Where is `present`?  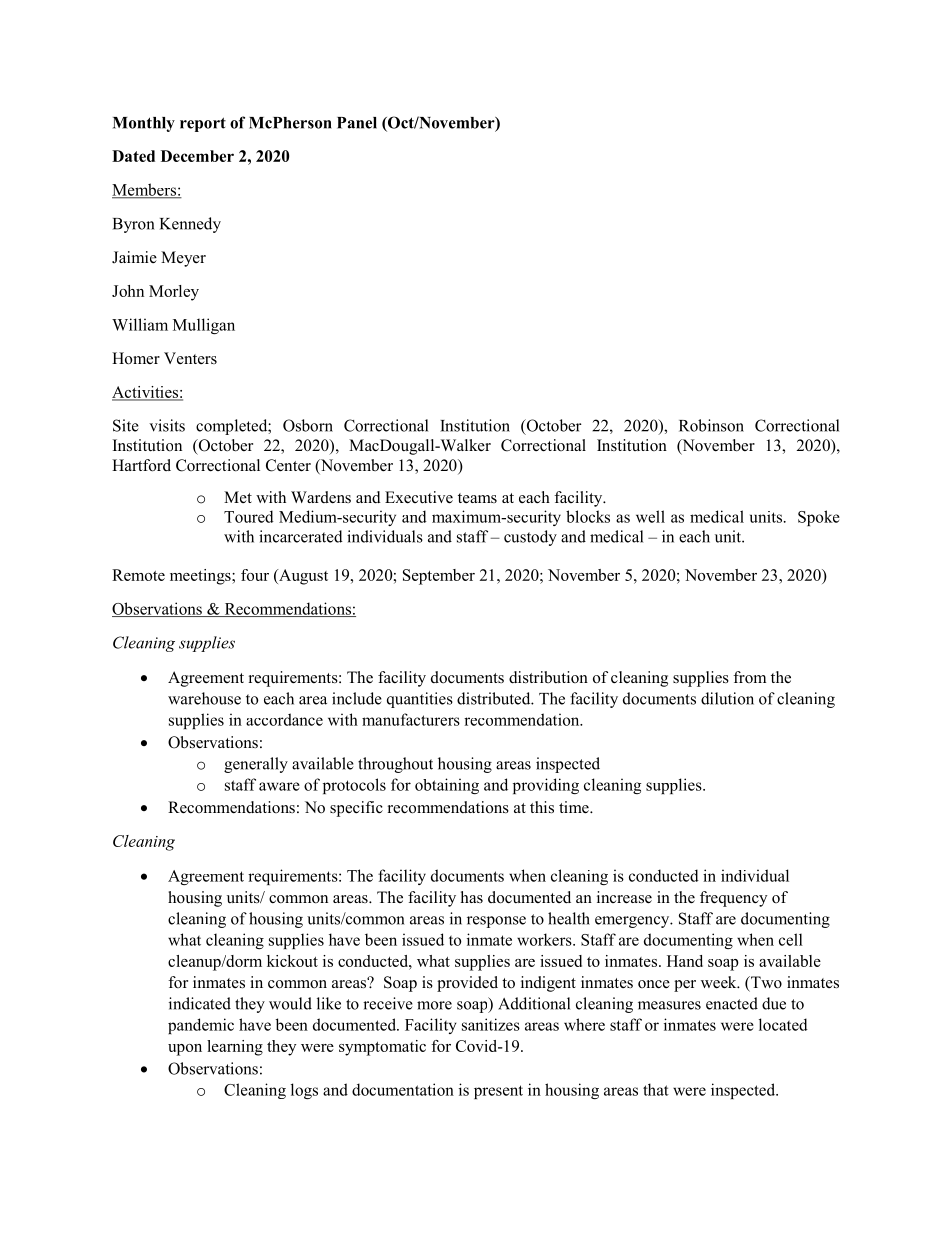
present is located at coordinates (498, 1092).
